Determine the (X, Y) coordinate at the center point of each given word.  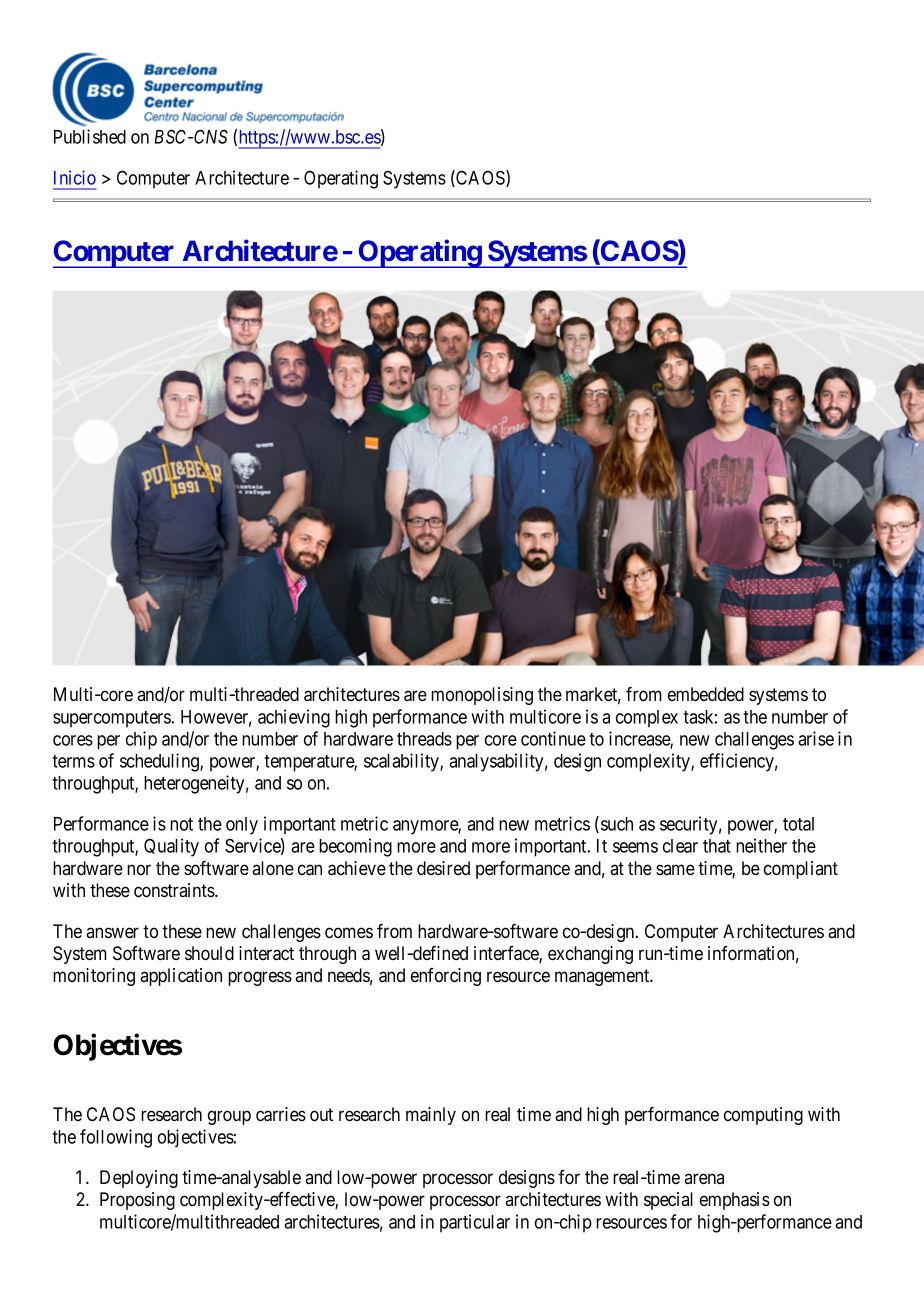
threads (424, 739)
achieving (294, 718)
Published (90, 136)
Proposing (137, 1201)
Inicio (75, 177)
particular (475, 1223)
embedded (706, 694)
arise (816, 738)
